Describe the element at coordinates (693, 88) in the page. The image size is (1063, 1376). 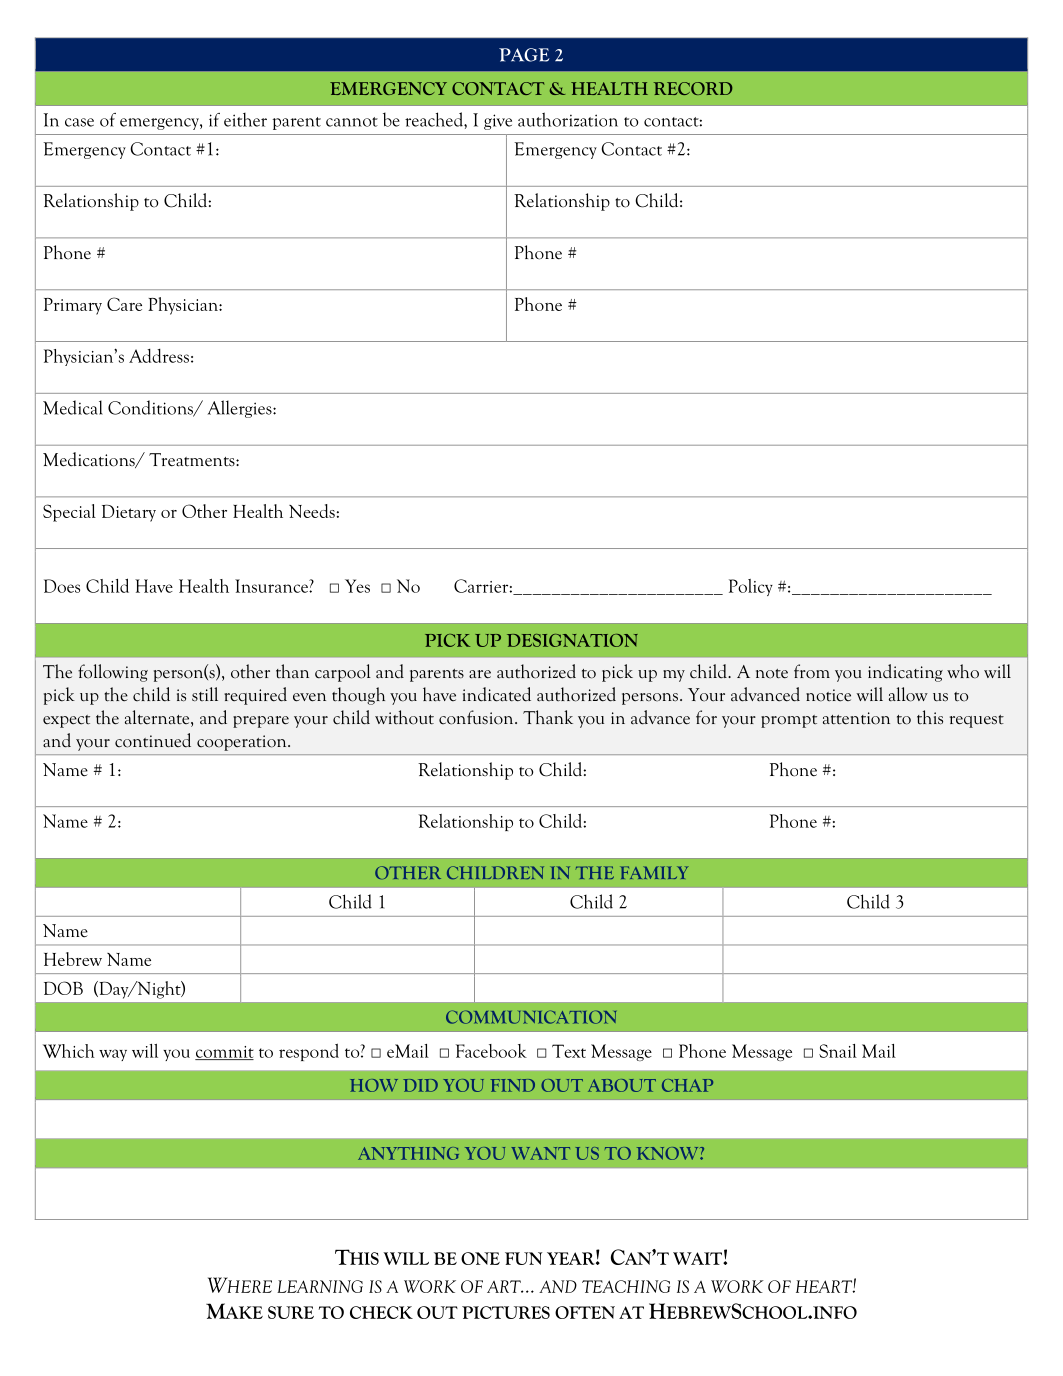
I see `RECORD` at that location.
